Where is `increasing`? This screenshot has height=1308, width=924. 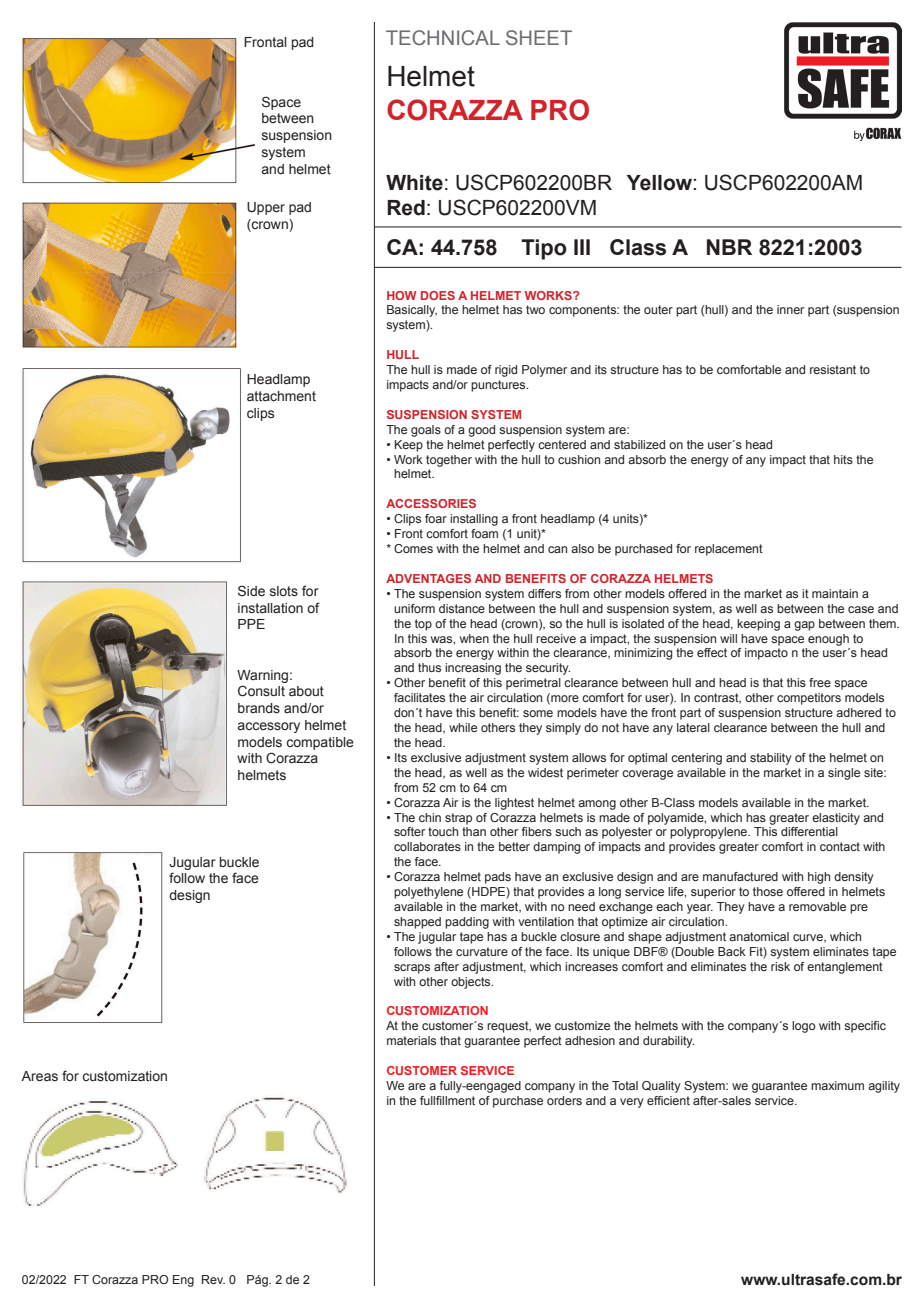
increasing is located at coordinates (473, 669).
